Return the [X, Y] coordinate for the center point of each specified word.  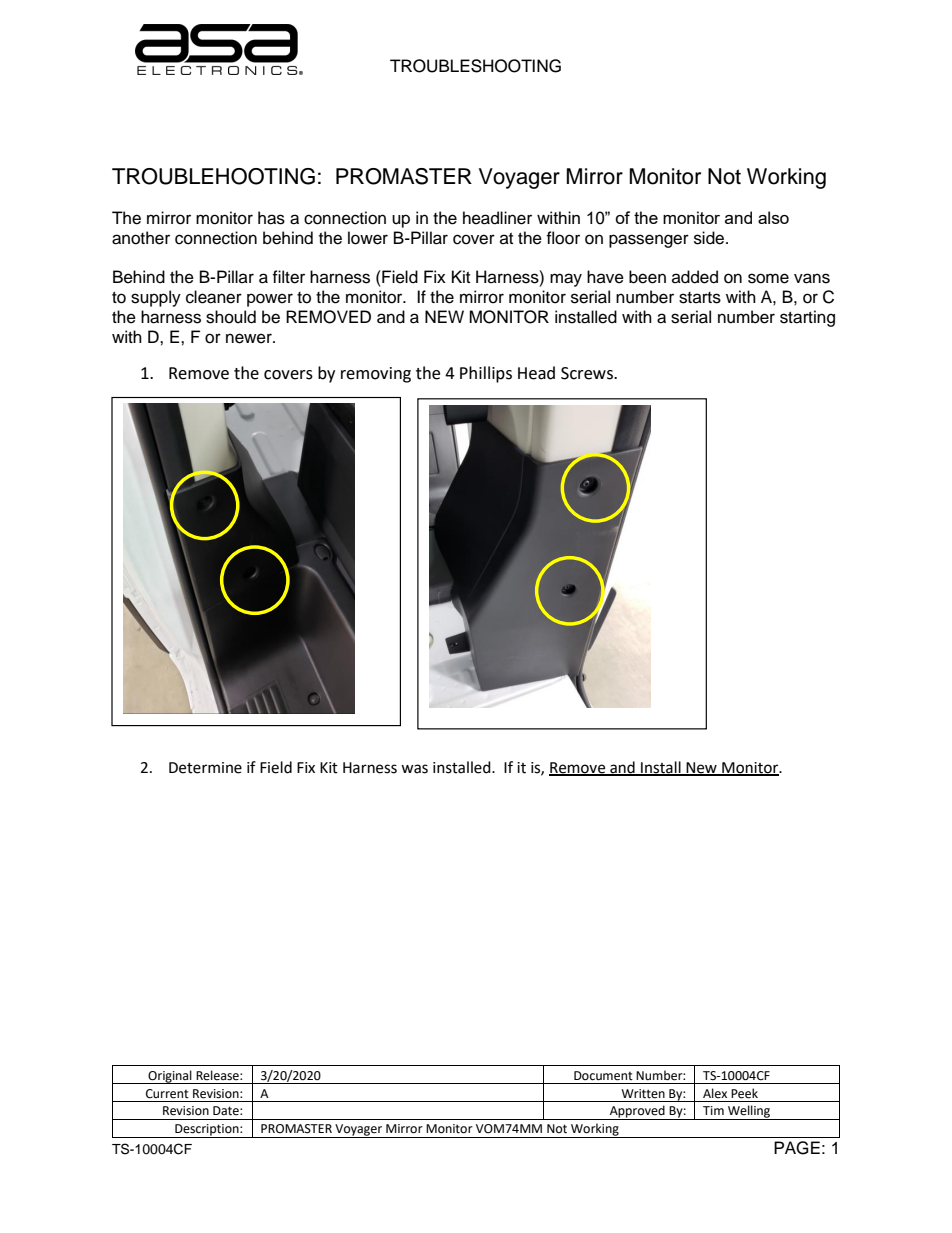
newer [250, 338]
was [414, 769]
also [773, 217]
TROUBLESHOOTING [475, 66]
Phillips [486, 374]
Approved [637, 1112]
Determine [205, 768]
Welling [749, 1112]
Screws [588, 373]
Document [603, 1076]
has [271, 218]
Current [167, 1094]
